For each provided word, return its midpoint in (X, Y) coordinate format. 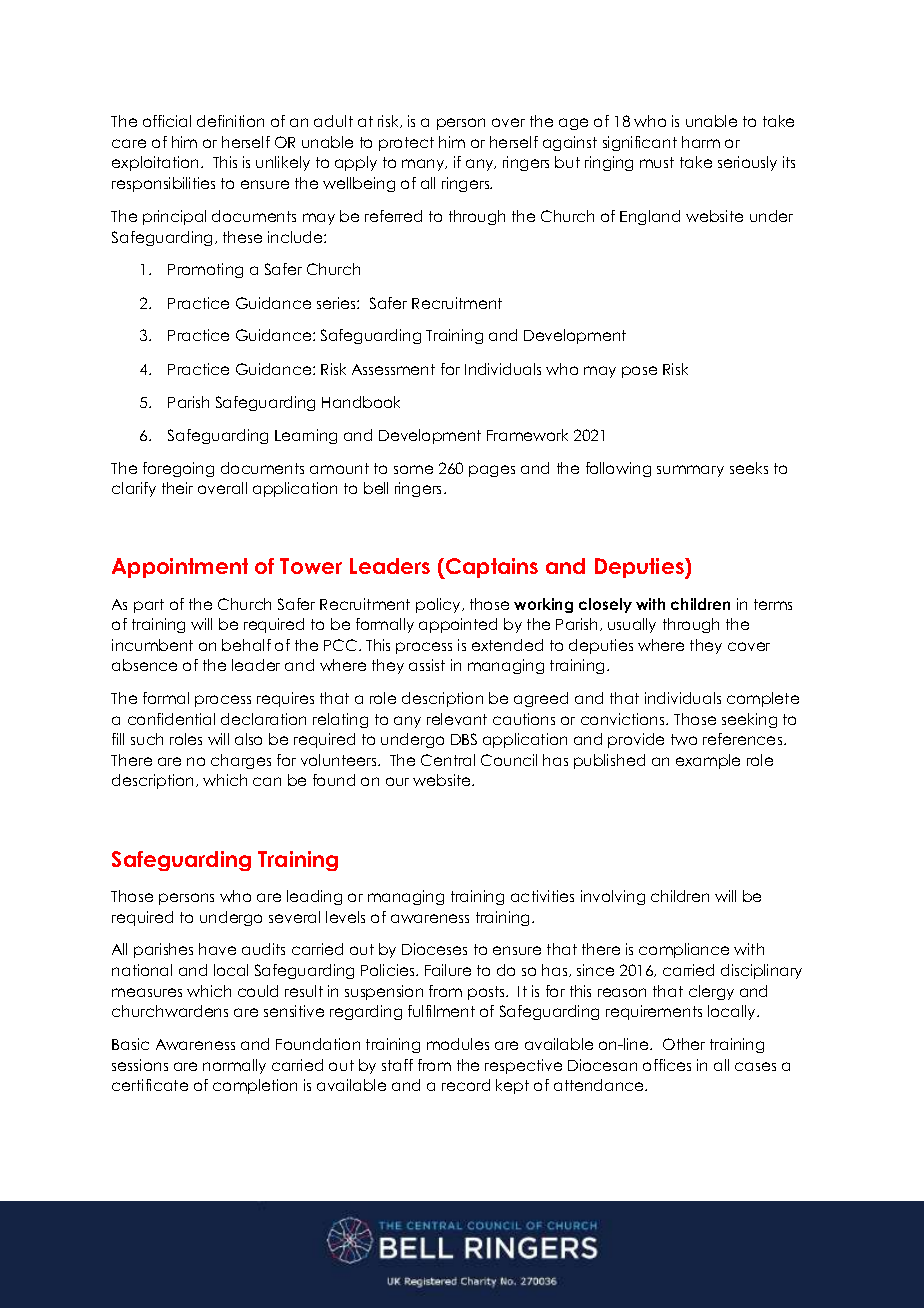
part (149, 606)
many (424, 165)
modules (458, 1044)
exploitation (157, 163)
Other (684, 1044)
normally (234, 1066)
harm (701, 142)
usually (632, 625)
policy (439, 605)
